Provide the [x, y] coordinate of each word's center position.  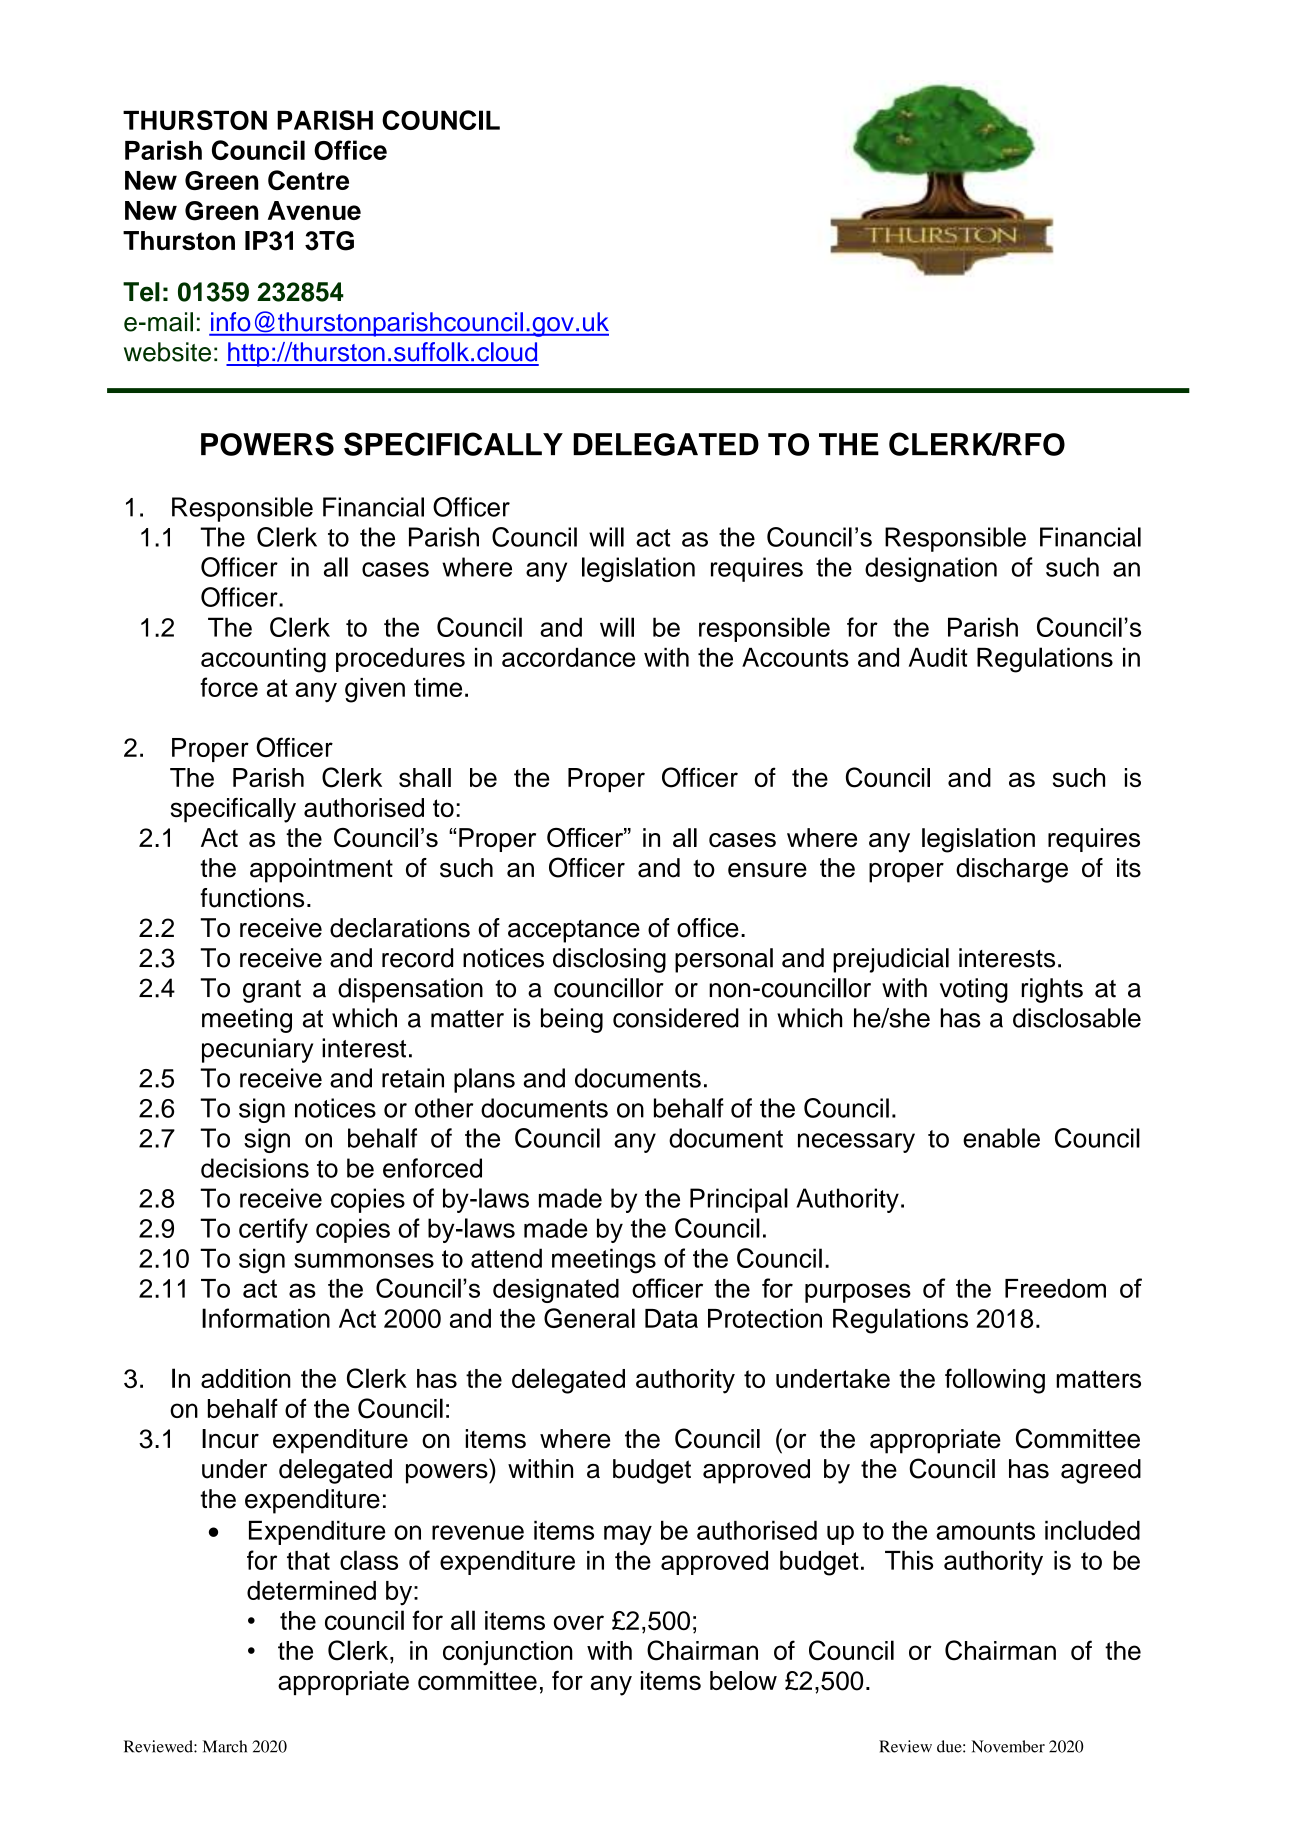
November [1008, 1746]
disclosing [609, 960]
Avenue [314, 210]
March [224, 1746]
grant [272, 991]
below [743, 1680]
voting [974, 990]
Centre [308, 180]
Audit [938, 657]
